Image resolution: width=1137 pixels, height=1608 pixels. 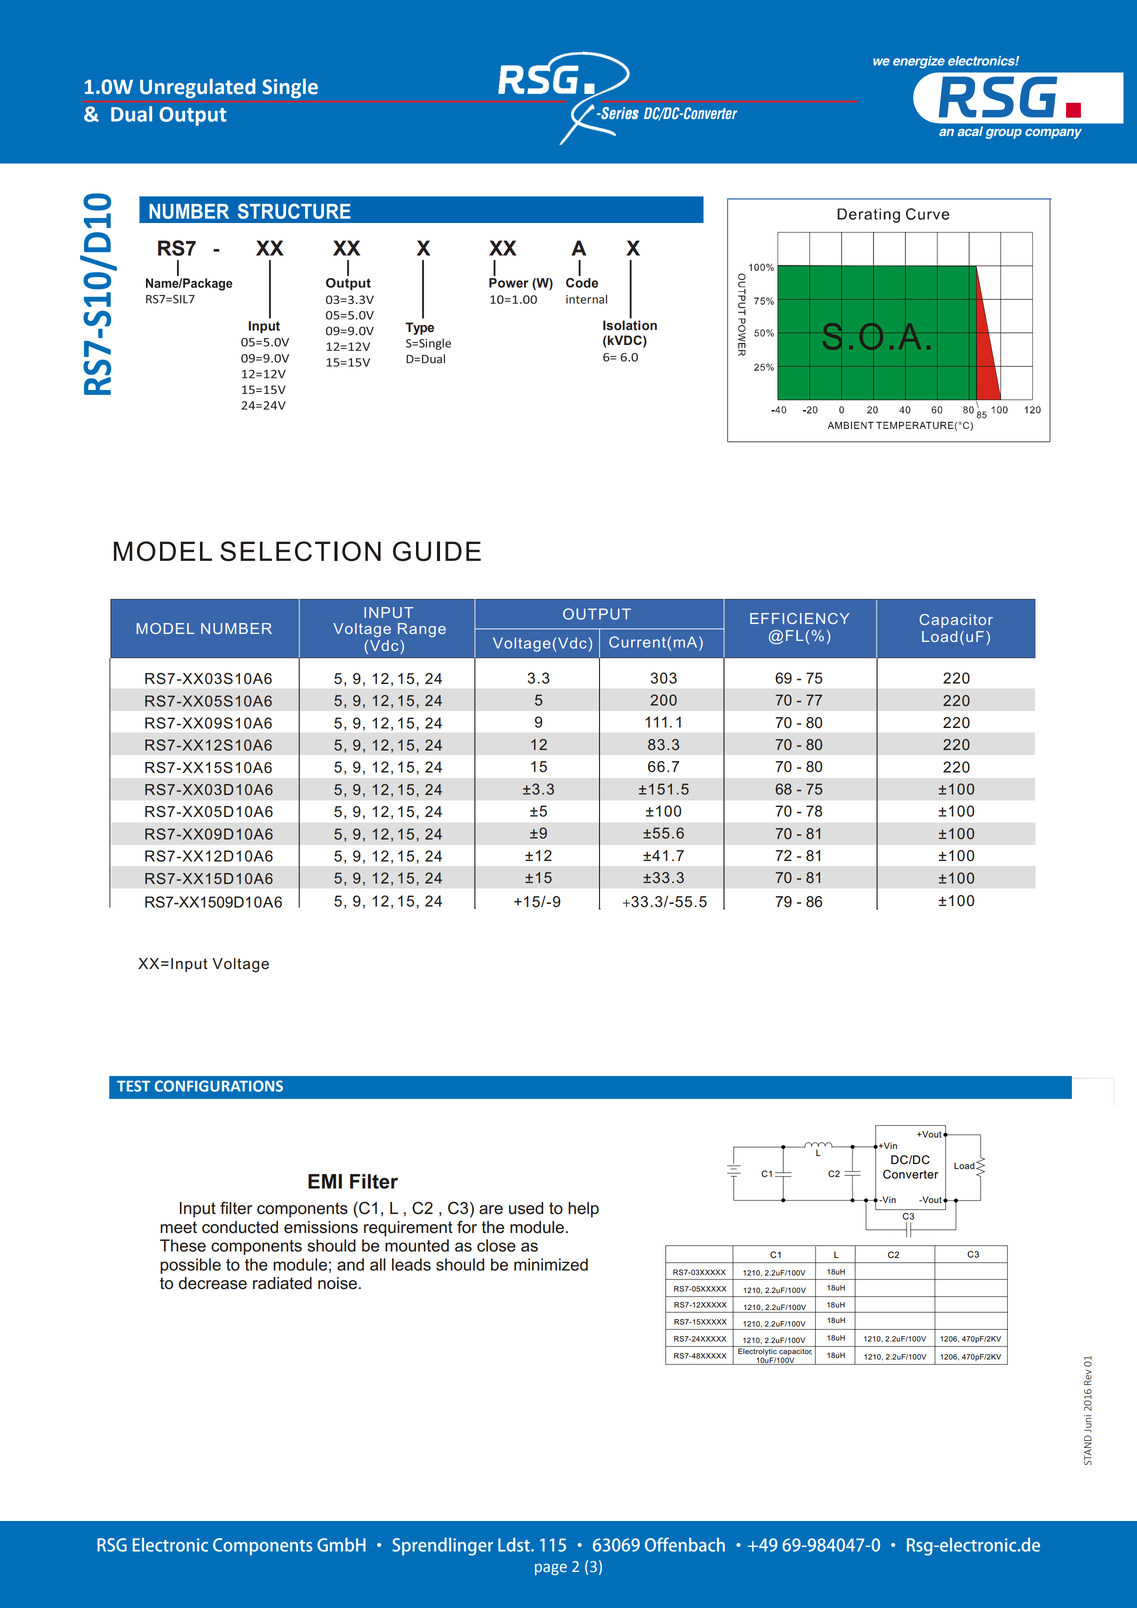 I want to click on minimized, so click(x=551, y=1264).
